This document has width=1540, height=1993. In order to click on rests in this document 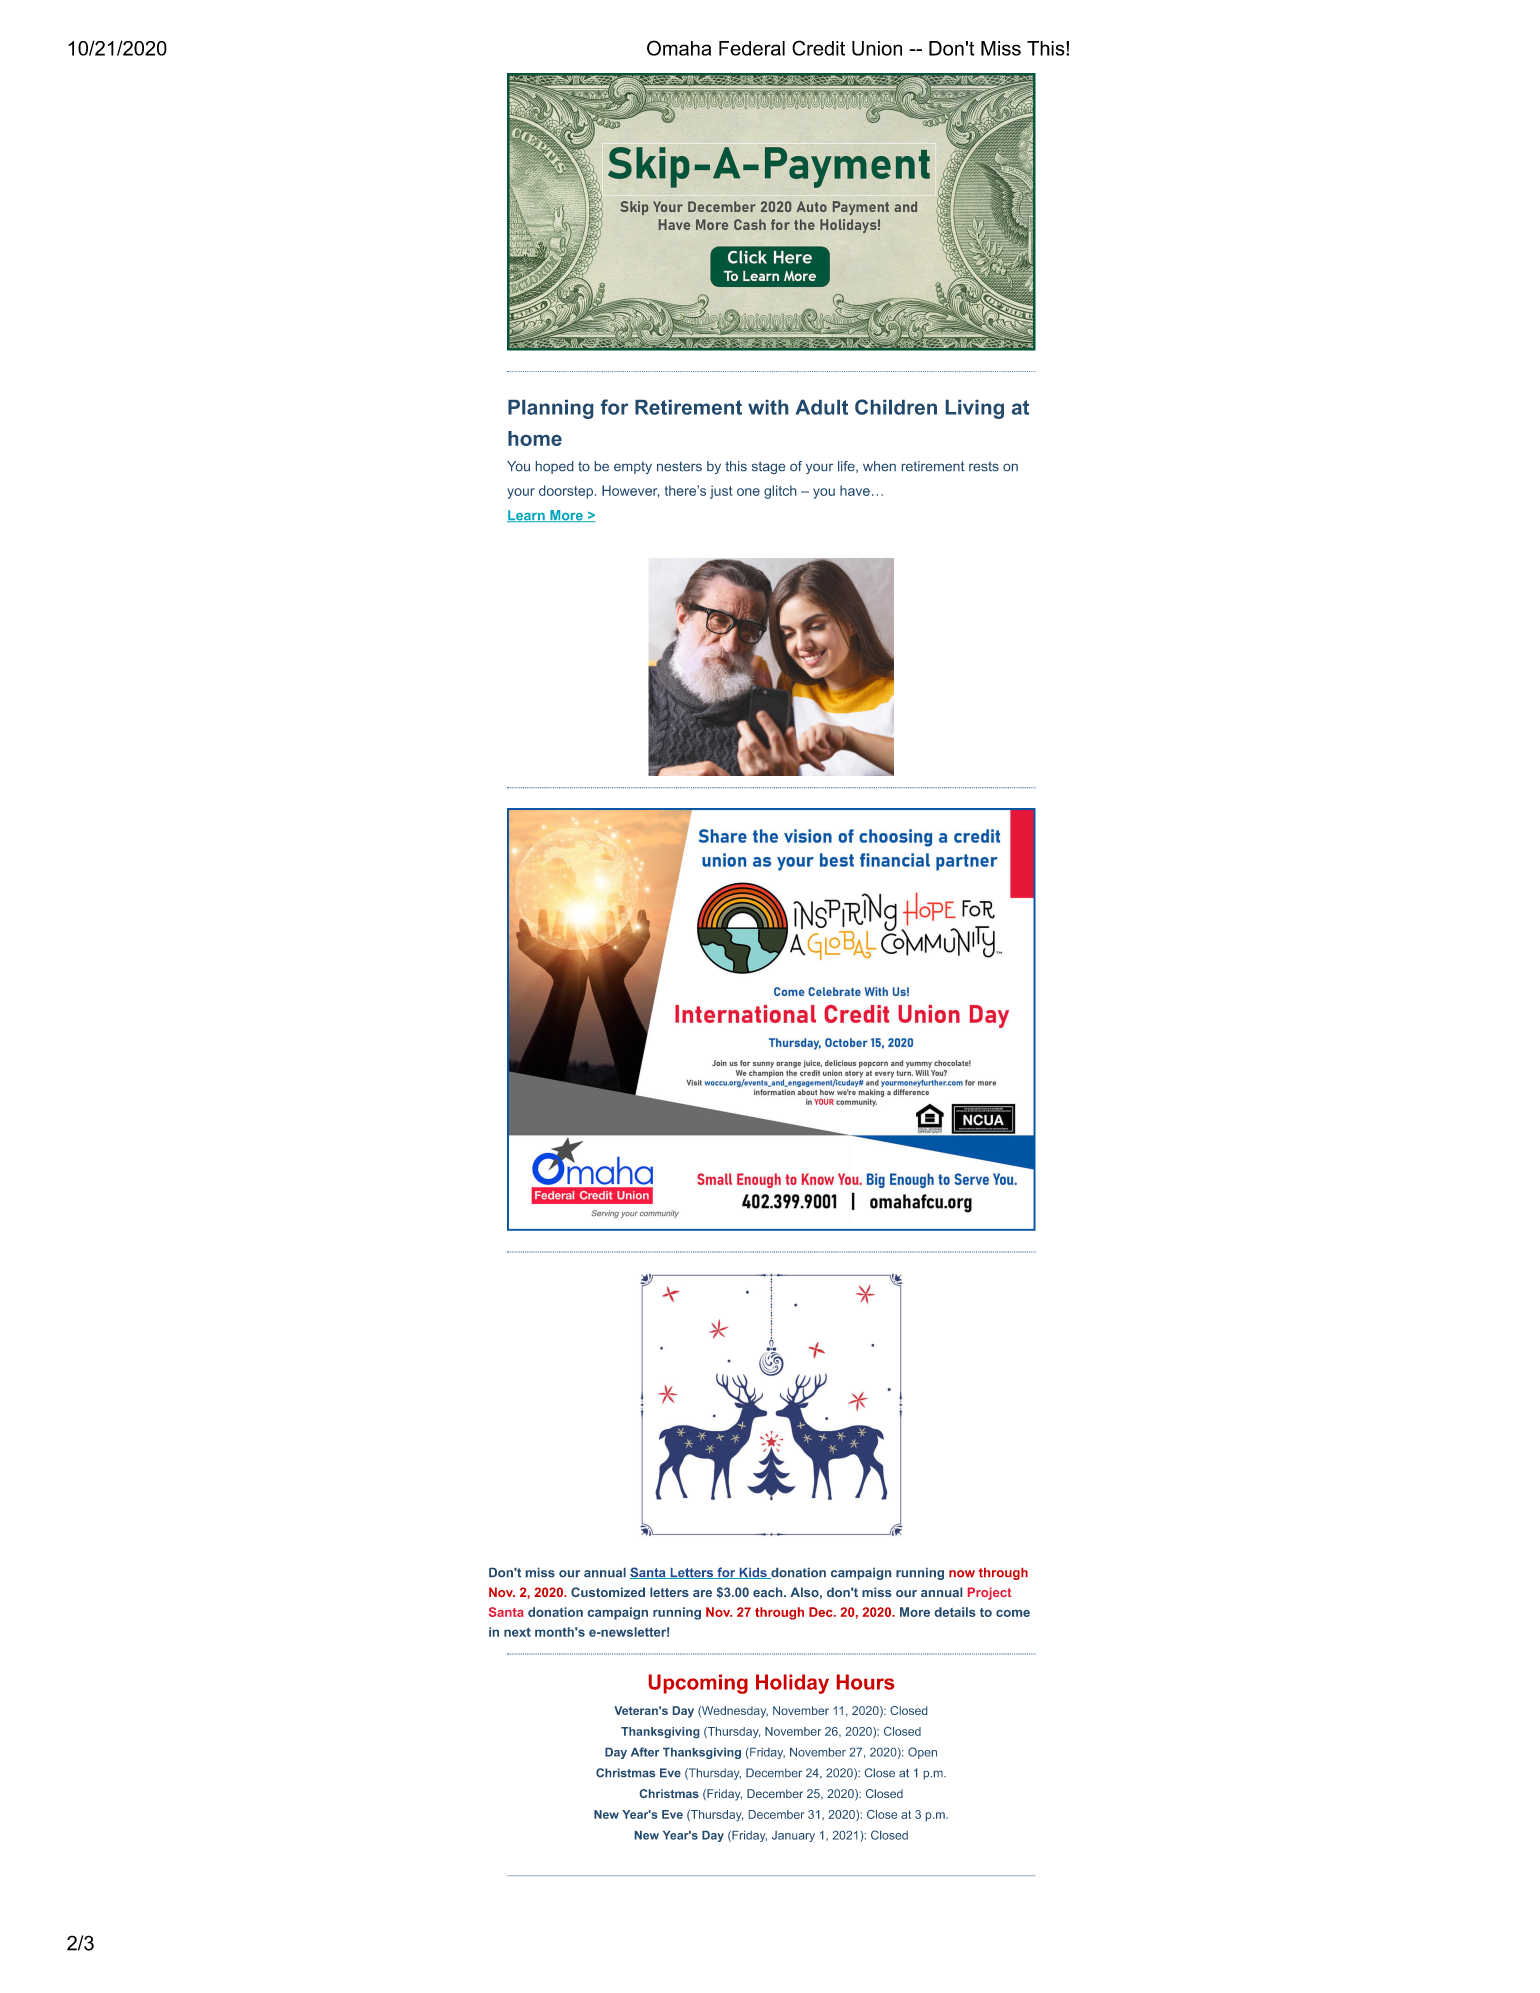, I will do `click(984, 466)`.
